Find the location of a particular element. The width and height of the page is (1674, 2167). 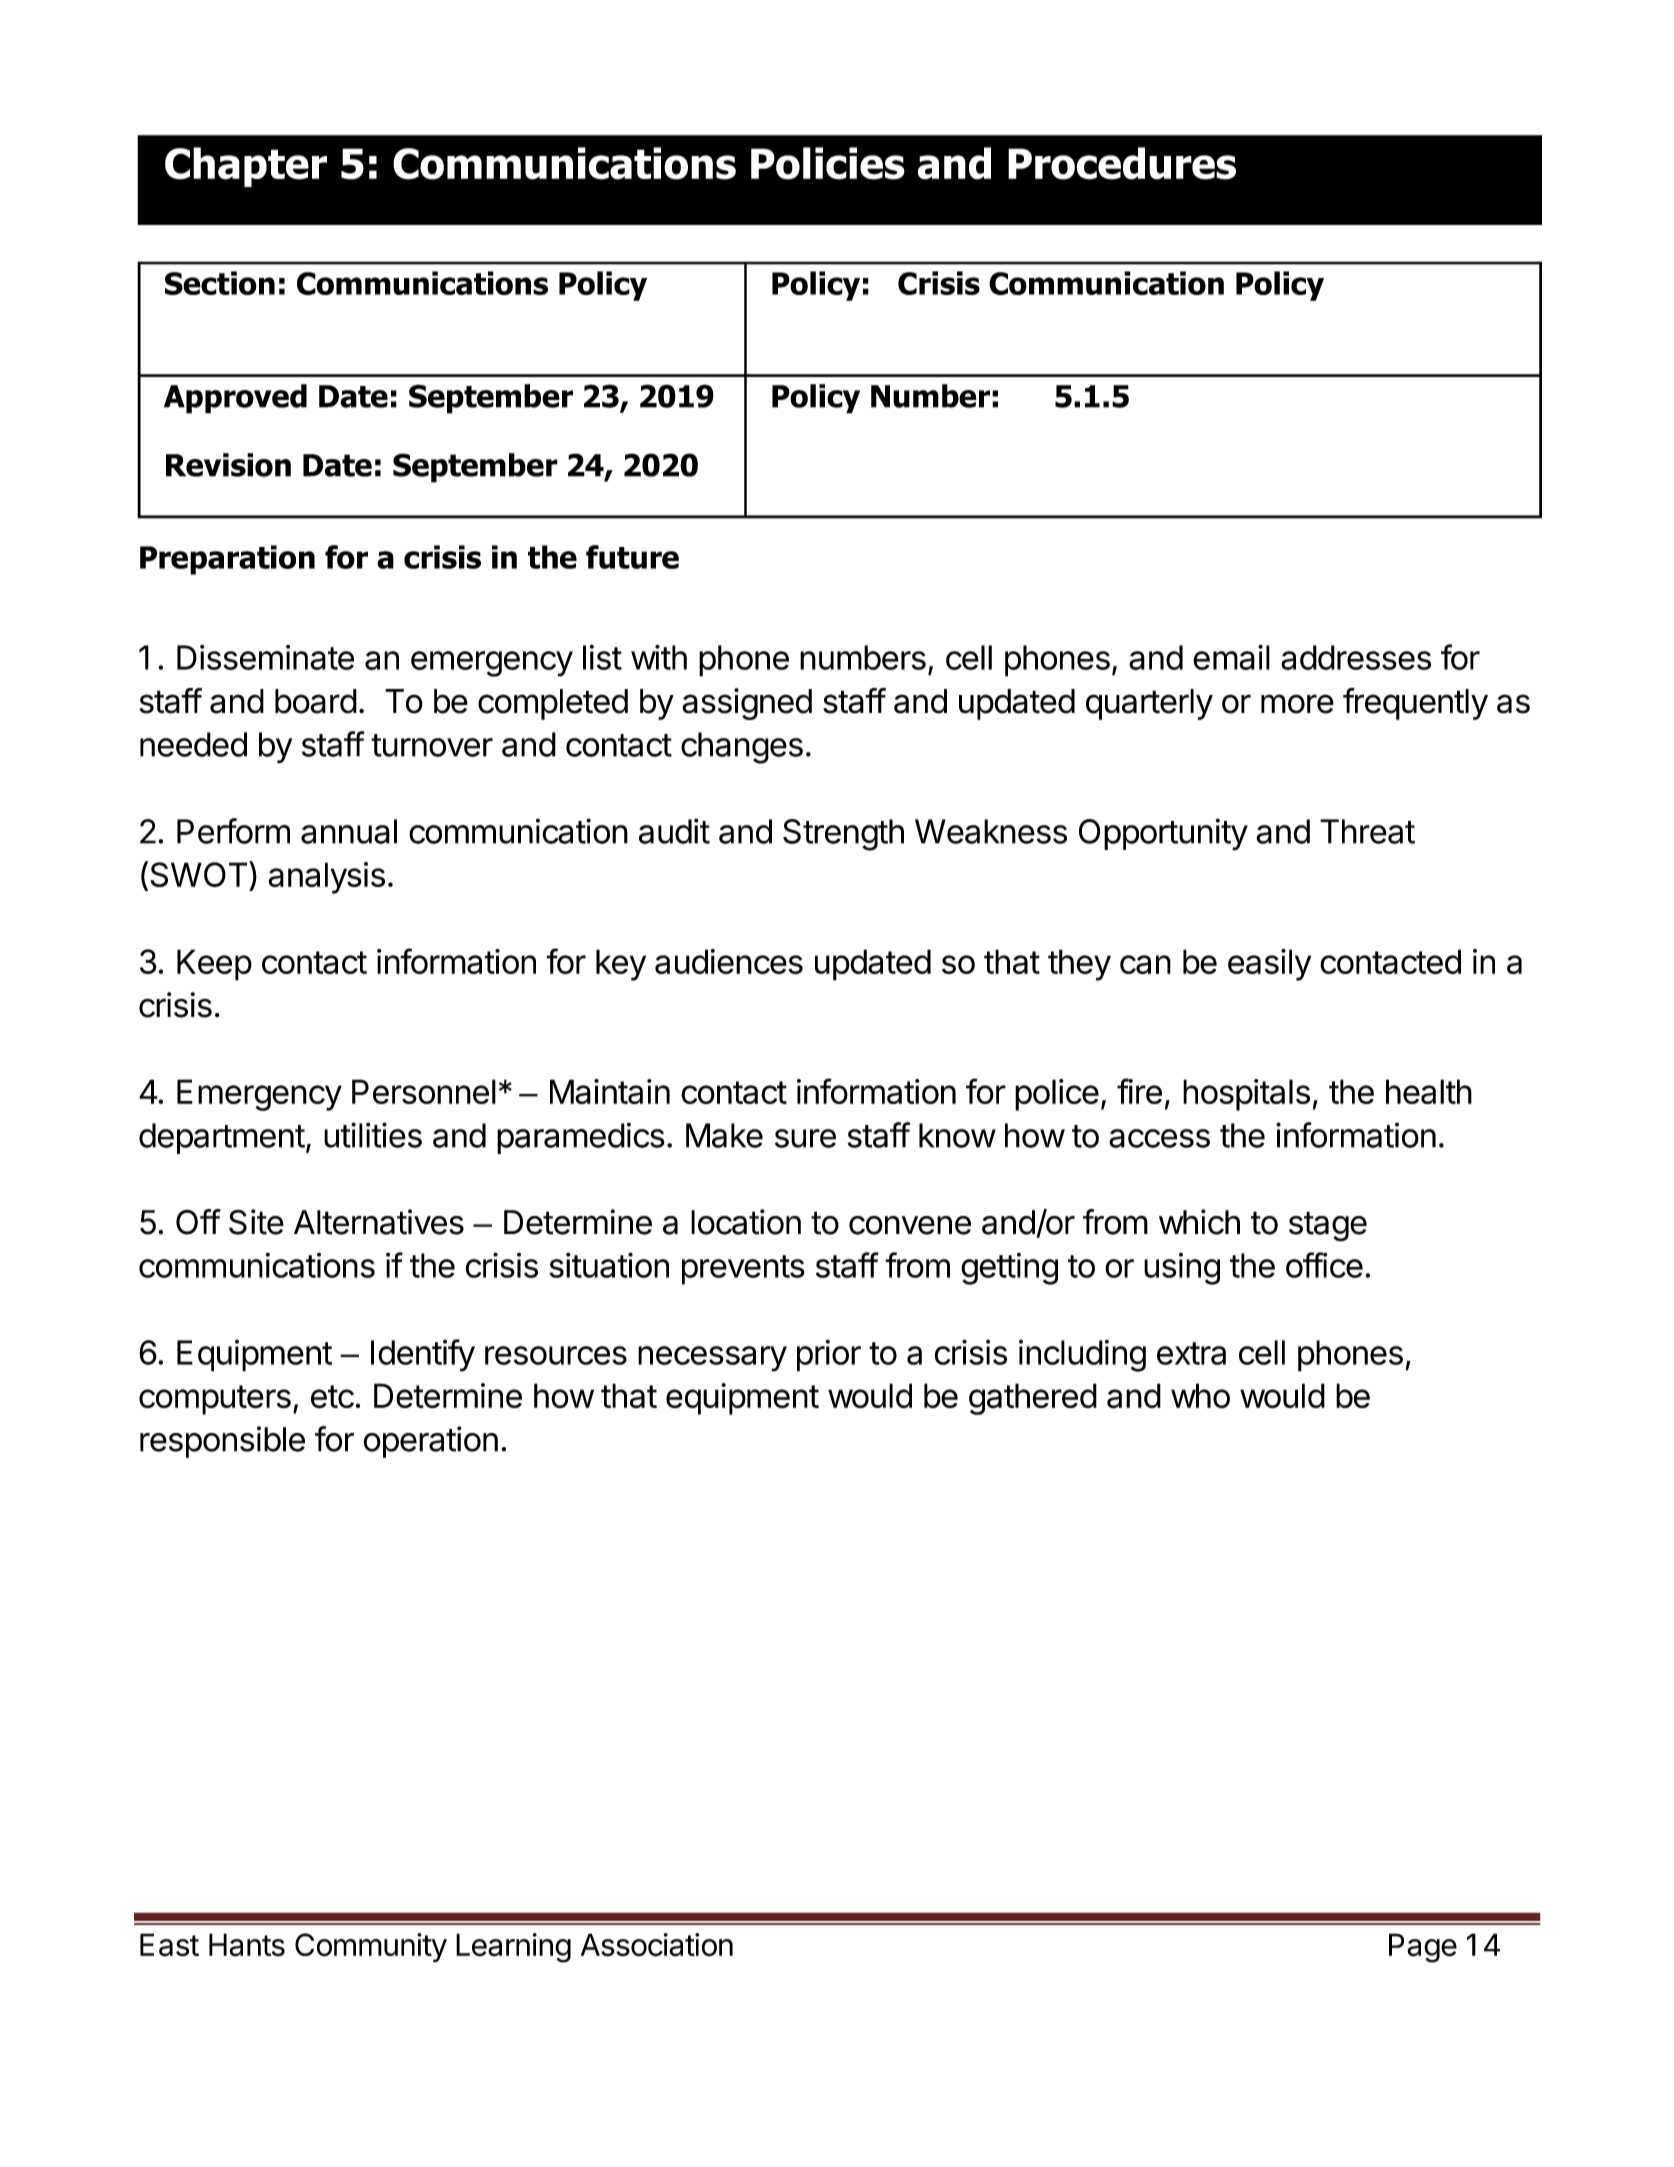

Chapter is located at coordinates (246, 167).
